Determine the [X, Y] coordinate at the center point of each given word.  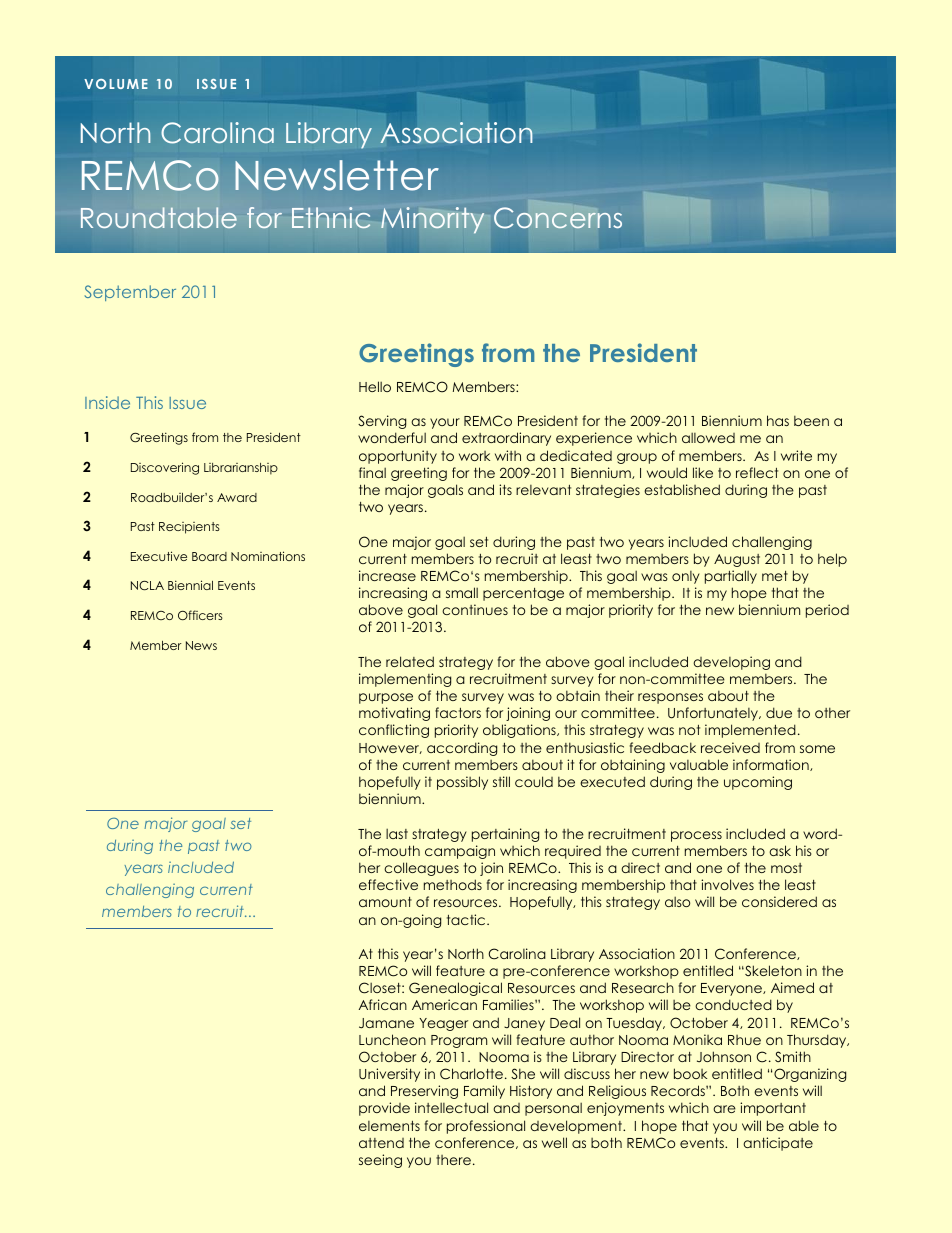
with [508, 455]
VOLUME [116, 84]
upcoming [758, 783]
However [390, 748]
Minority [432, 220]
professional [486, 1127]
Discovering [165, 468]
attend [381, 1143]
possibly [462, 783]
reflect [757, 472]
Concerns [558, 218]
